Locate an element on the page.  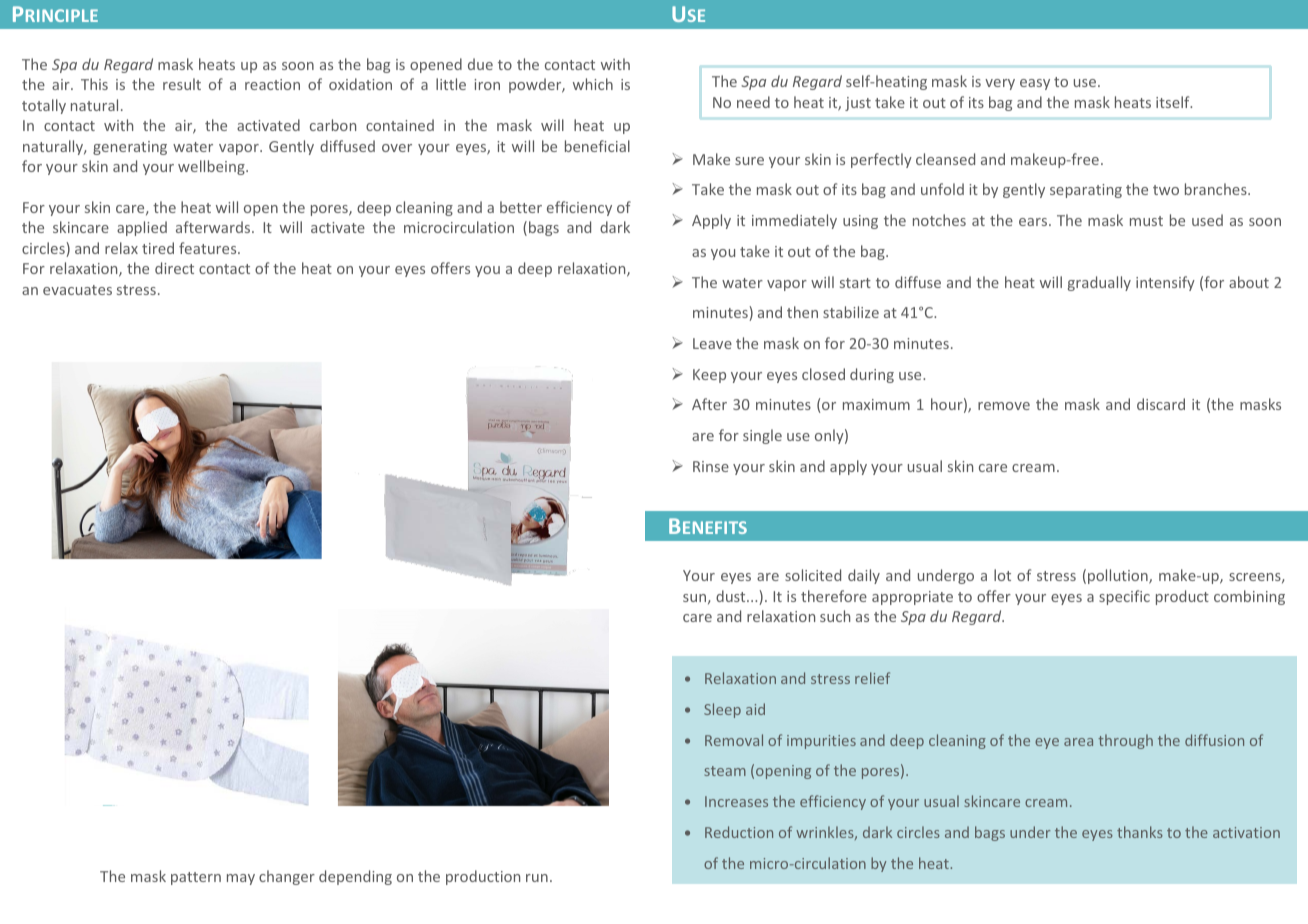
dust is located at coordinates (732, 596).
